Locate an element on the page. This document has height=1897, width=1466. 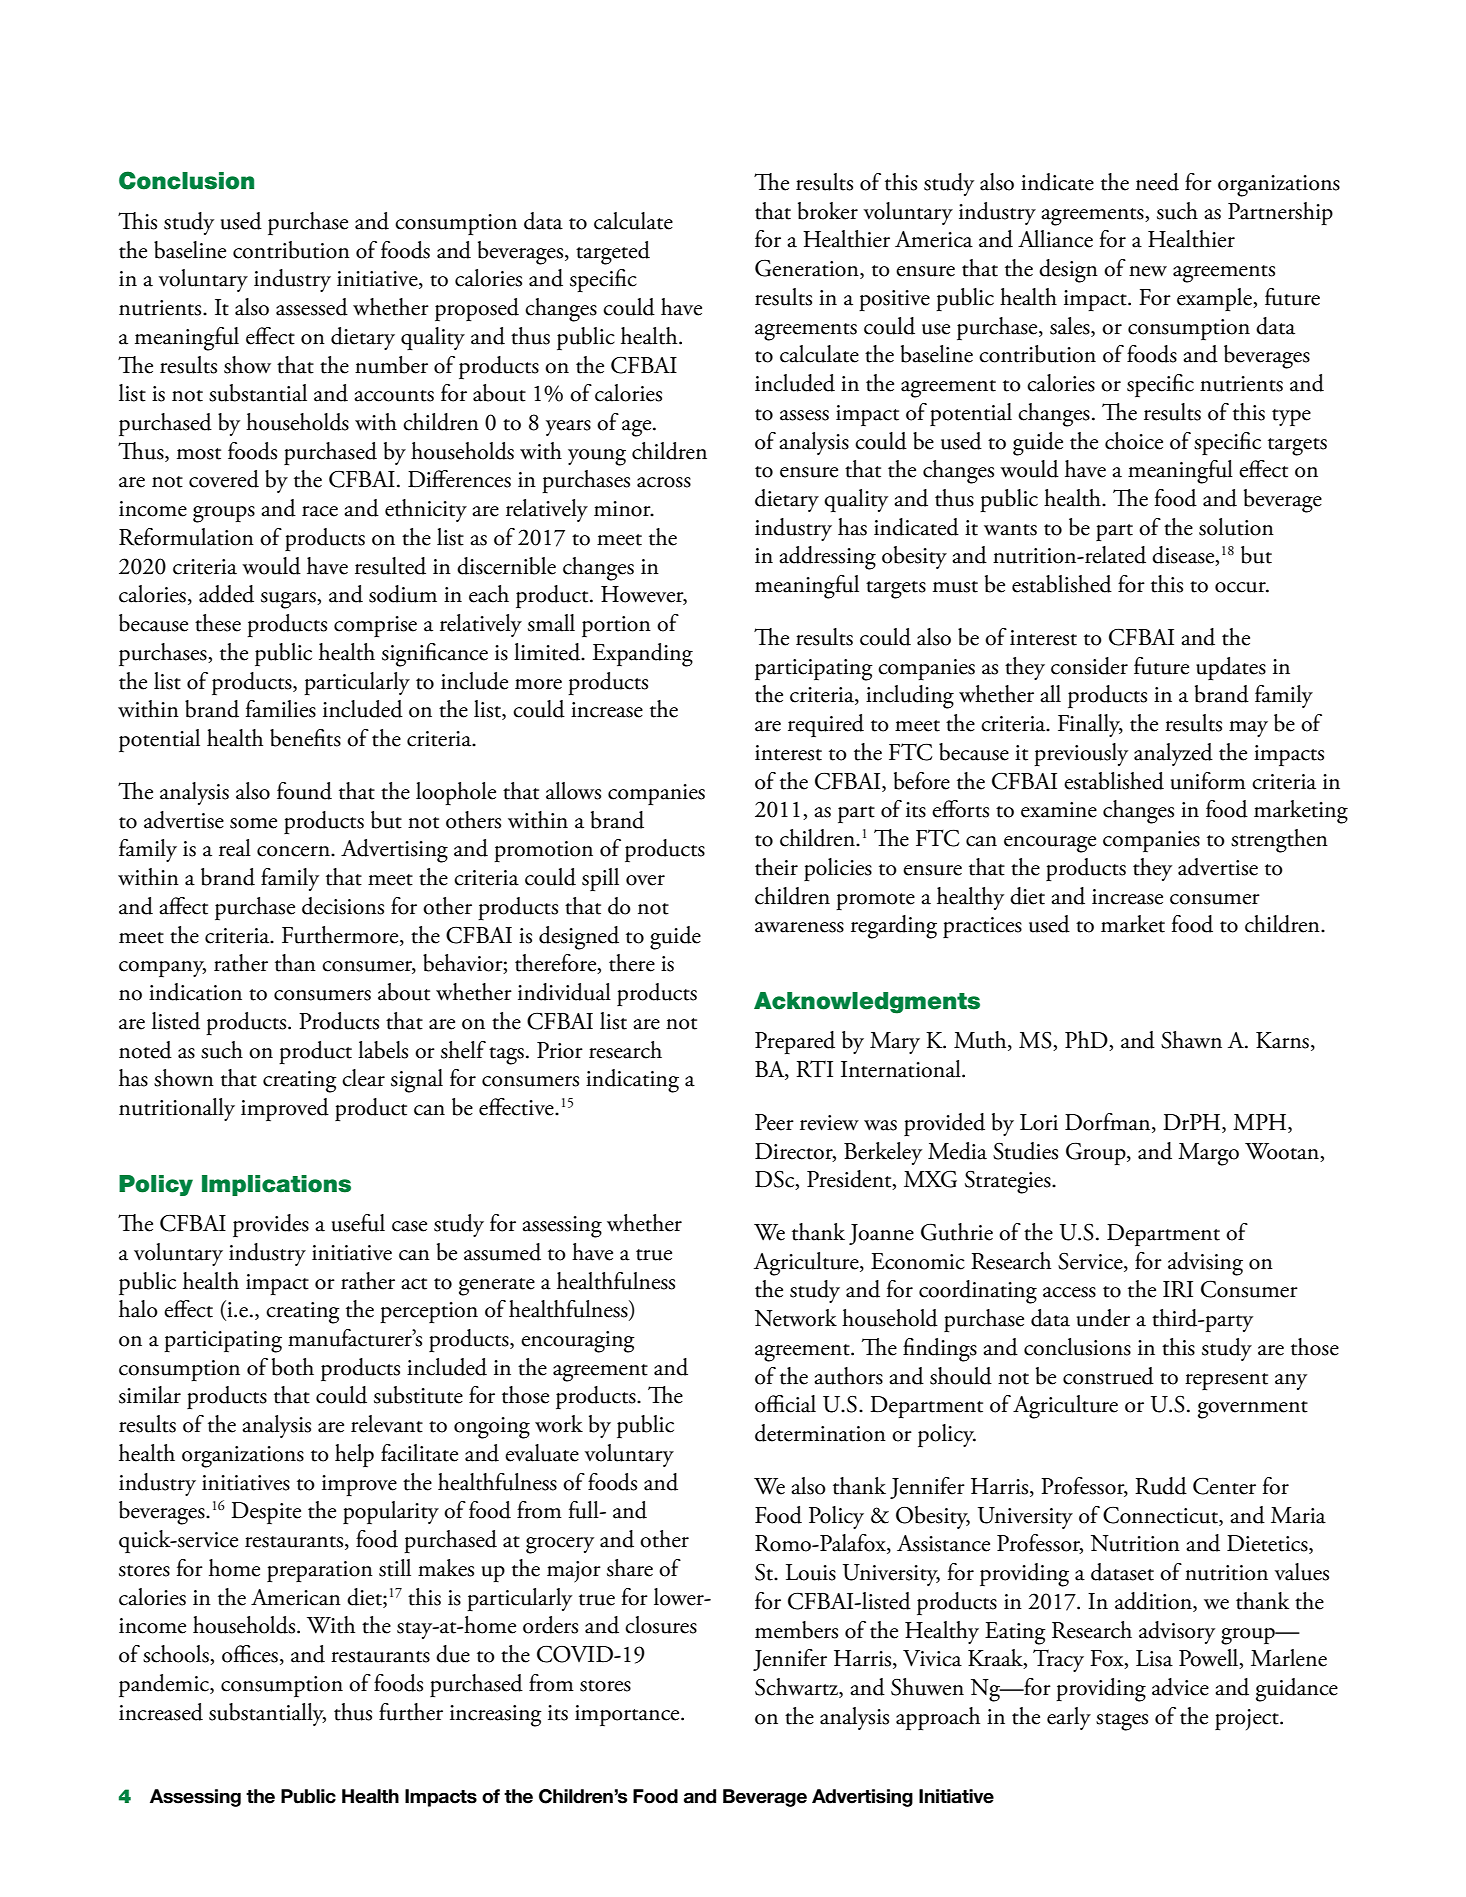
offices is located at coordinates (250, 1654).
